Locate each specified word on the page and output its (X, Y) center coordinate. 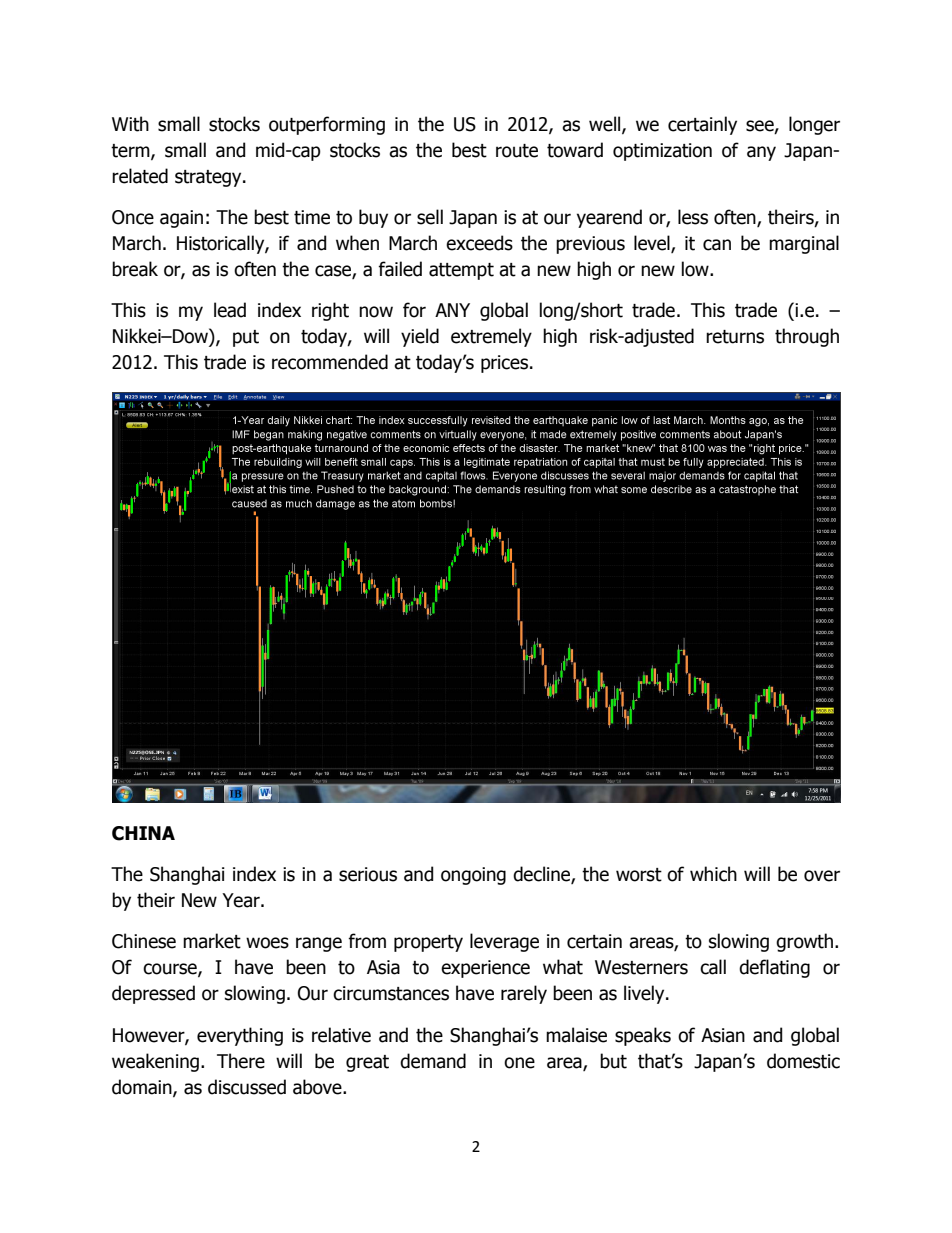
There (241, 1061)
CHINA (143, 833)
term (131, 151)
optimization (662, 152)
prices (506, 364)
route (517, 151)
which (713, 874)
